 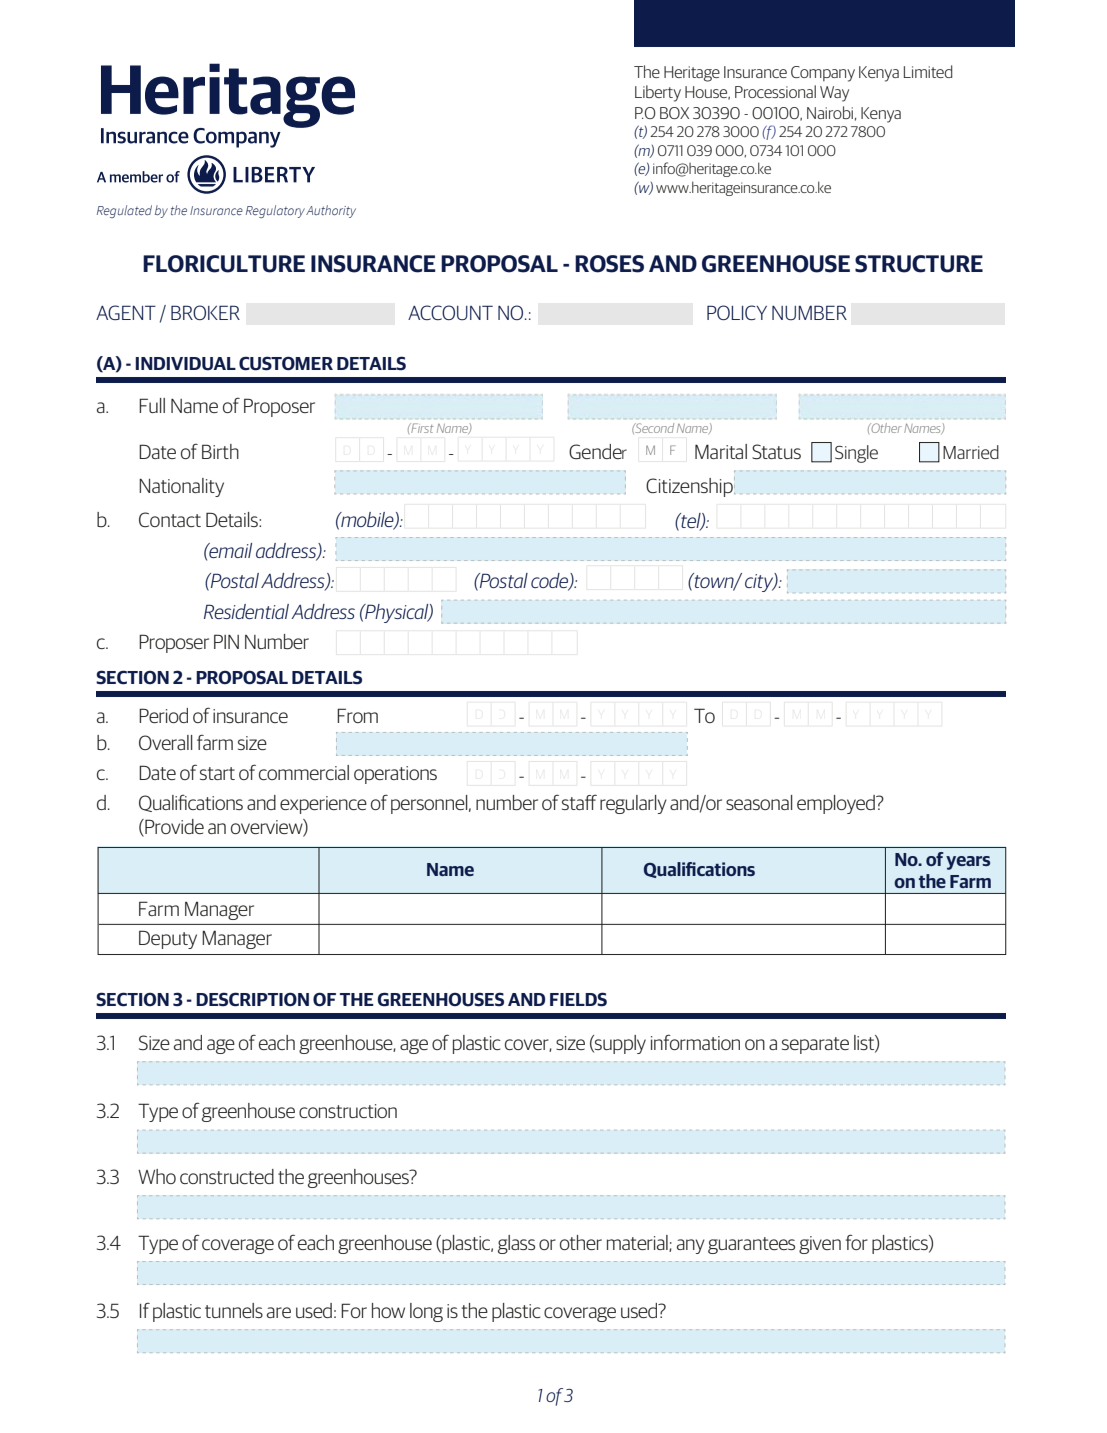 I want to click on Liberty, so click(x=658, y=93).
